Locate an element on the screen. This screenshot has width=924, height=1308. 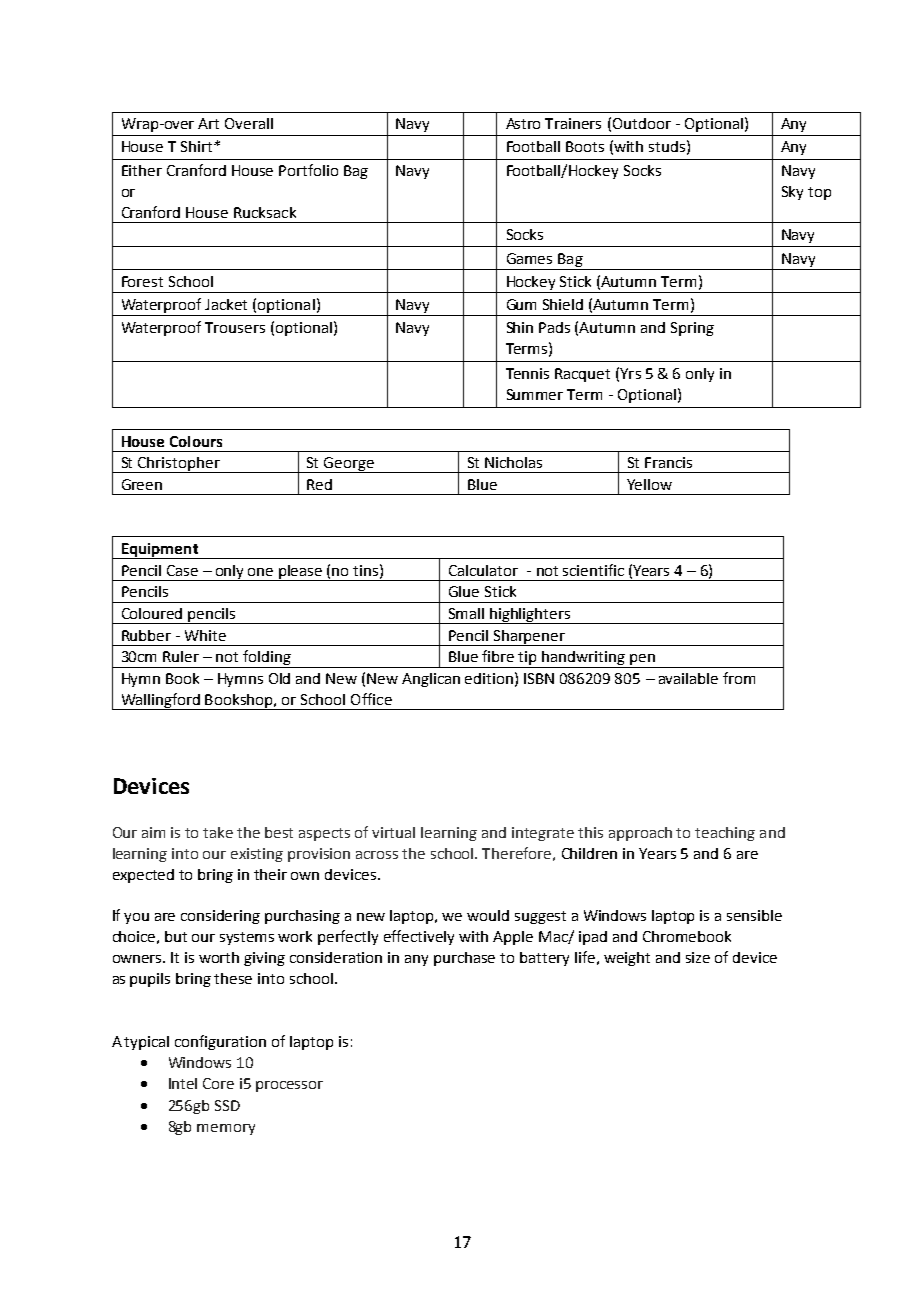
Case is located at coordinates (182, 570).
